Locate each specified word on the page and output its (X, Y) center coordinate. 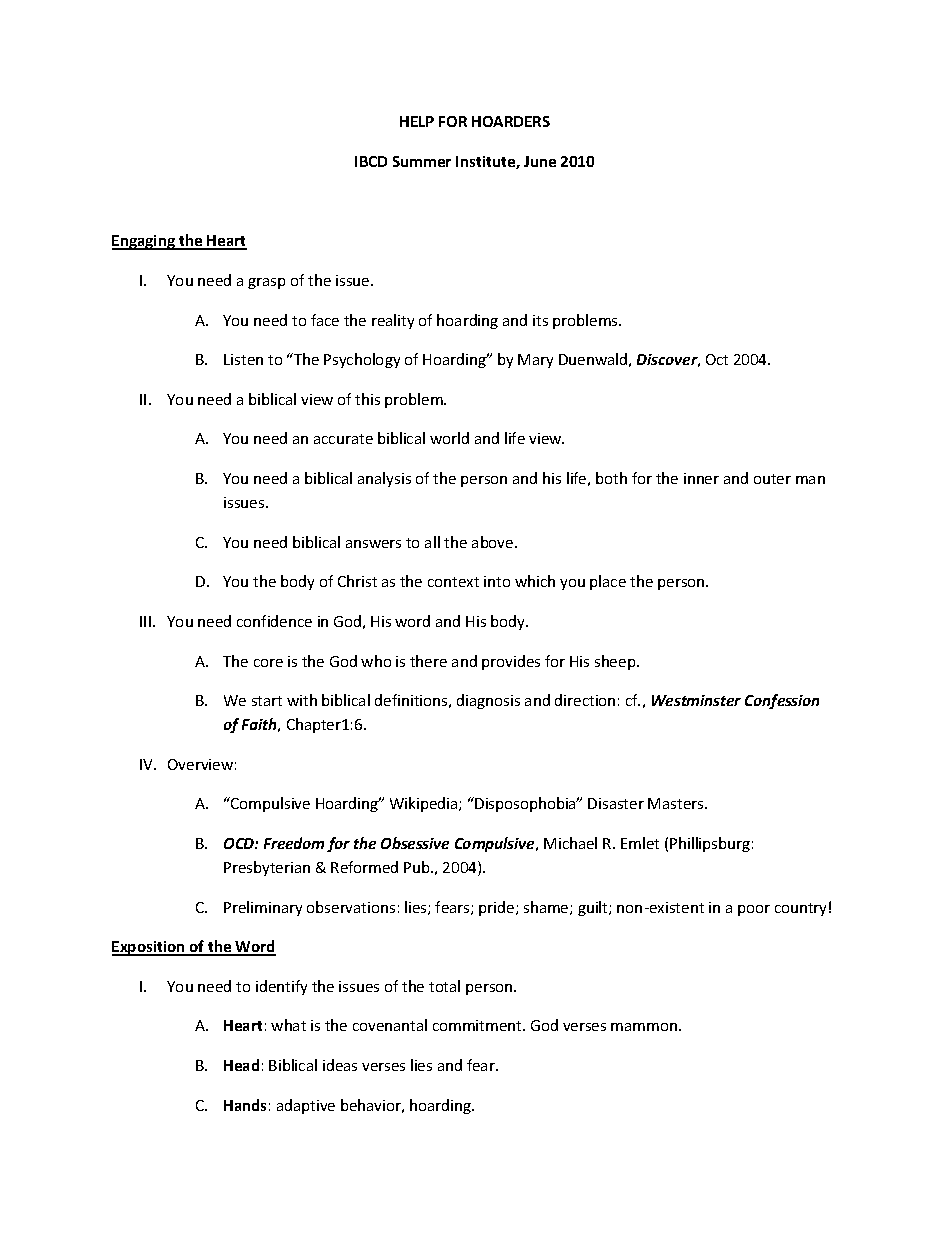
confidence (274, 621)
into (497, 581)
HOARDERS (511, 121)
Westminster (696, 700)
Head (241, 1065)
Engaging (144, 242)
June (540, 161)
